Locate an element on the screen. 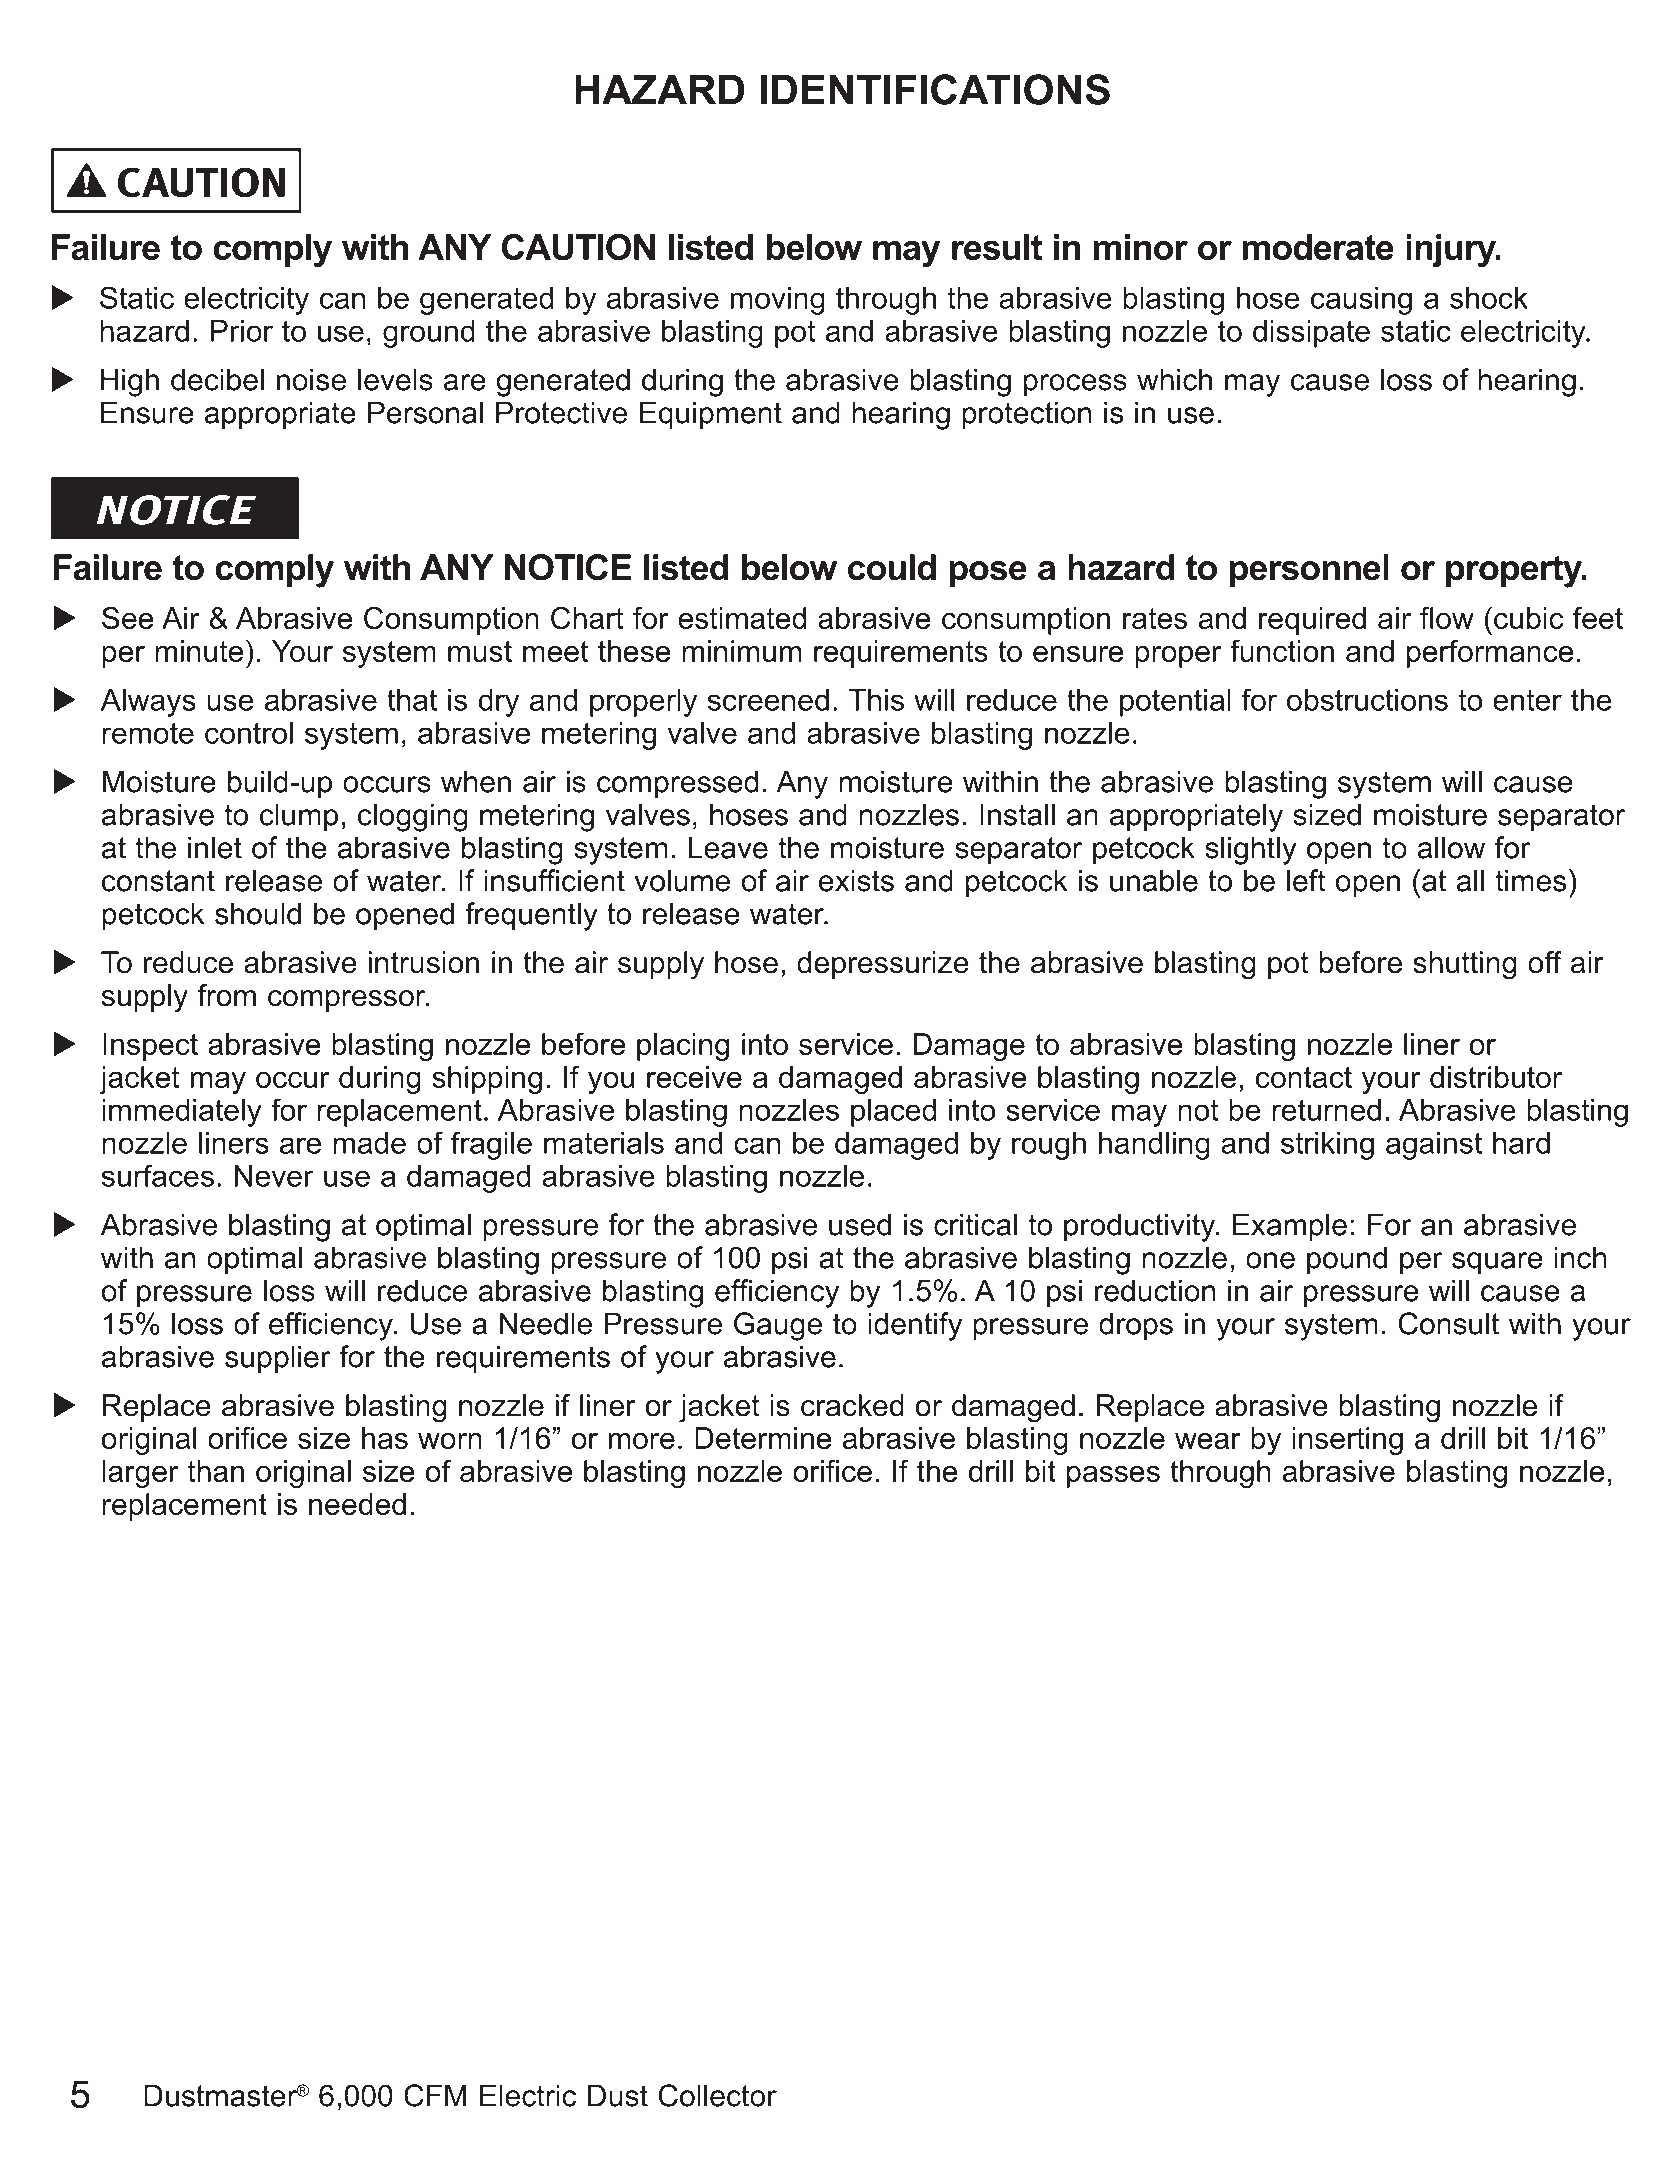 This screenshot has height=2175, width=1680. IDENTIFICATIONS is located at coordinates (935, 89).
